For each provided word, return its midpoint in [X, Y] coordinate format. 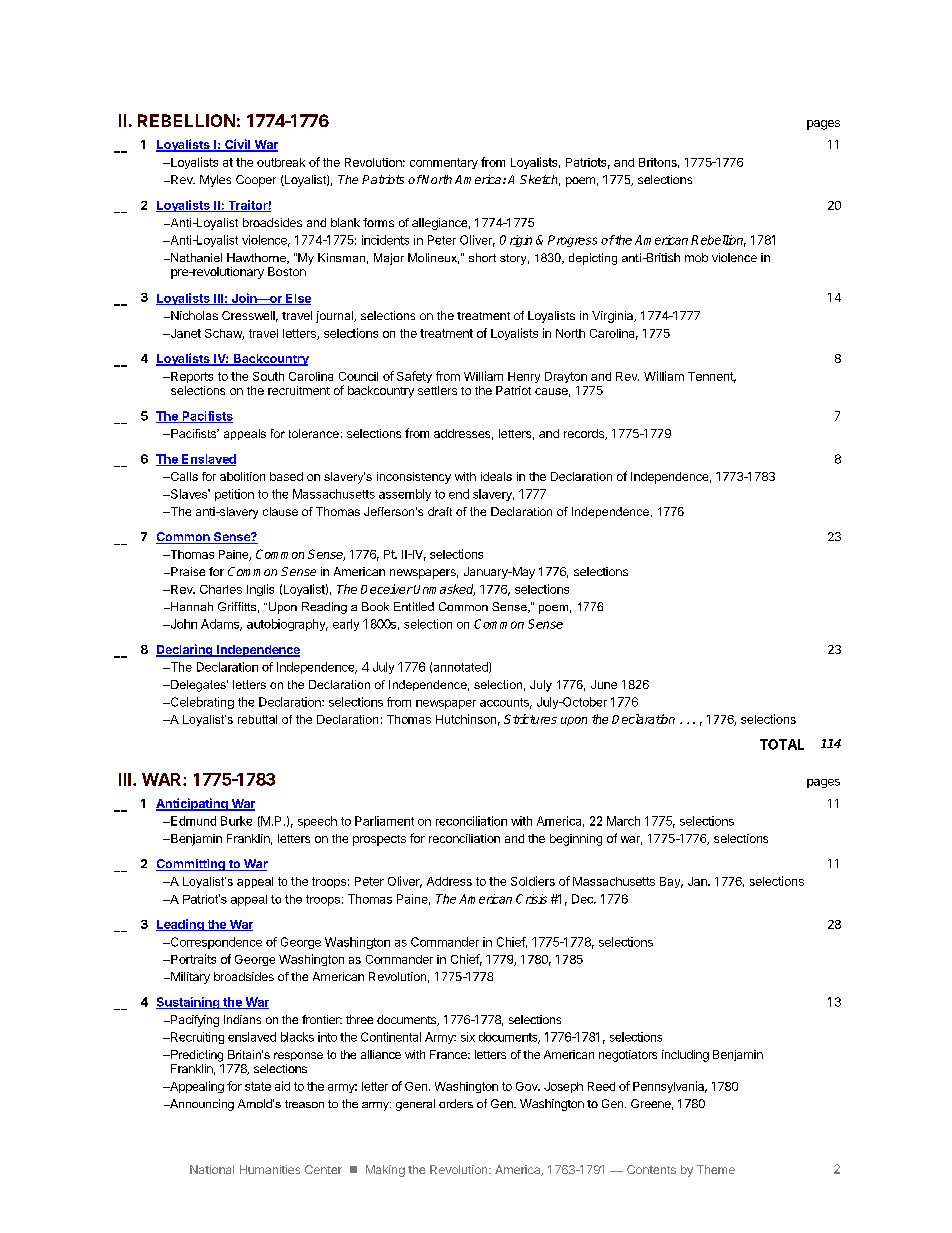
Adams [221, 625]
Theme [716, 1169]
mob [696, 257]
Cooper [256, 181]
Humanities [270, 1169]
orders [456, 1103]
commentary [444, 163]
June [604, 684]
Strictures [530, 719]
